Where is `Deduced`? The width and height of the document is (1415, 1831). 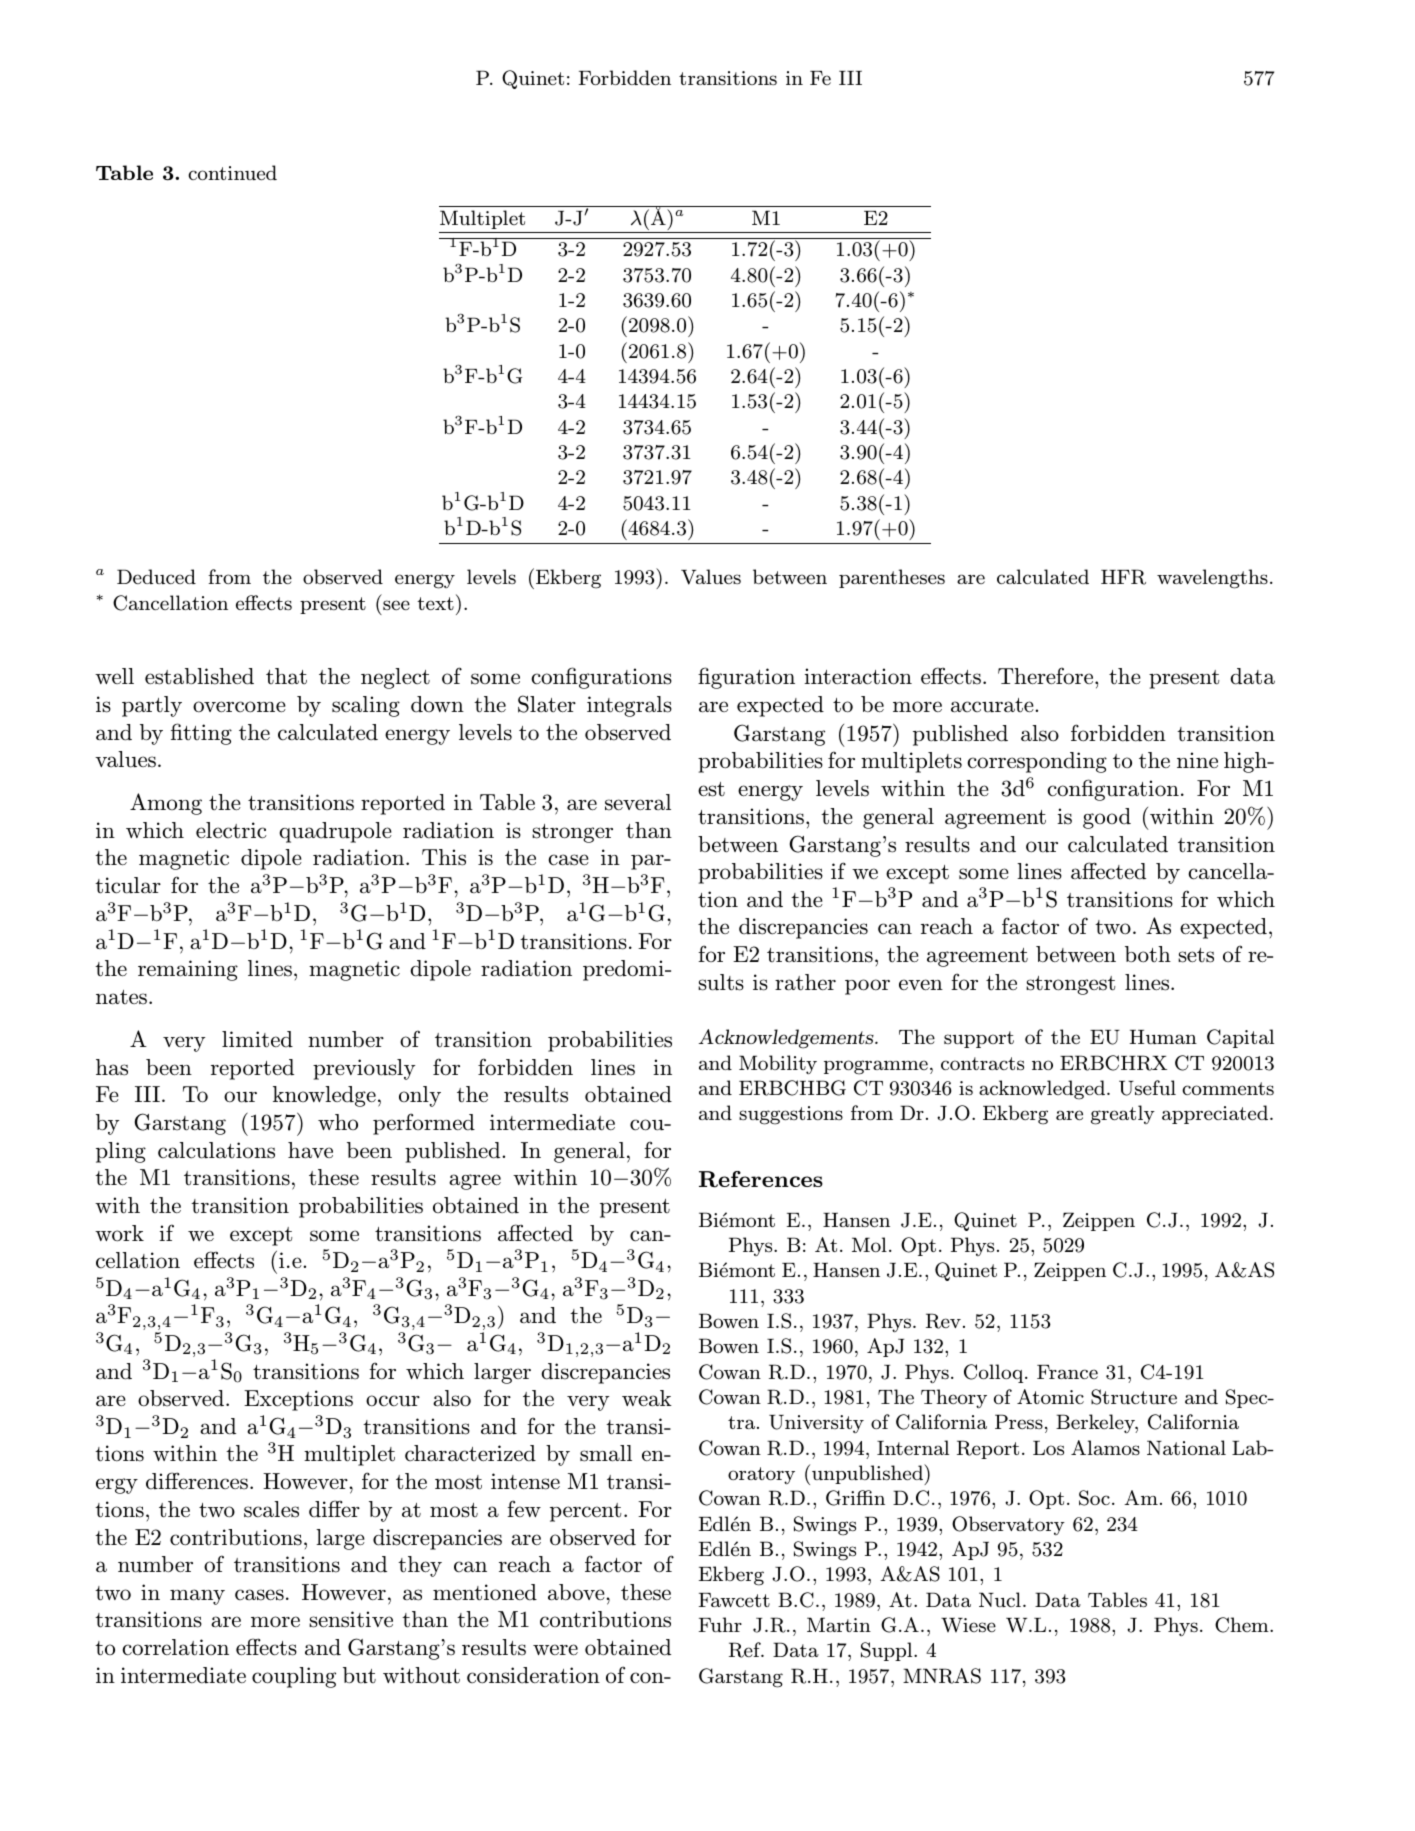
Deduced is located at coordinates (156, 576).
